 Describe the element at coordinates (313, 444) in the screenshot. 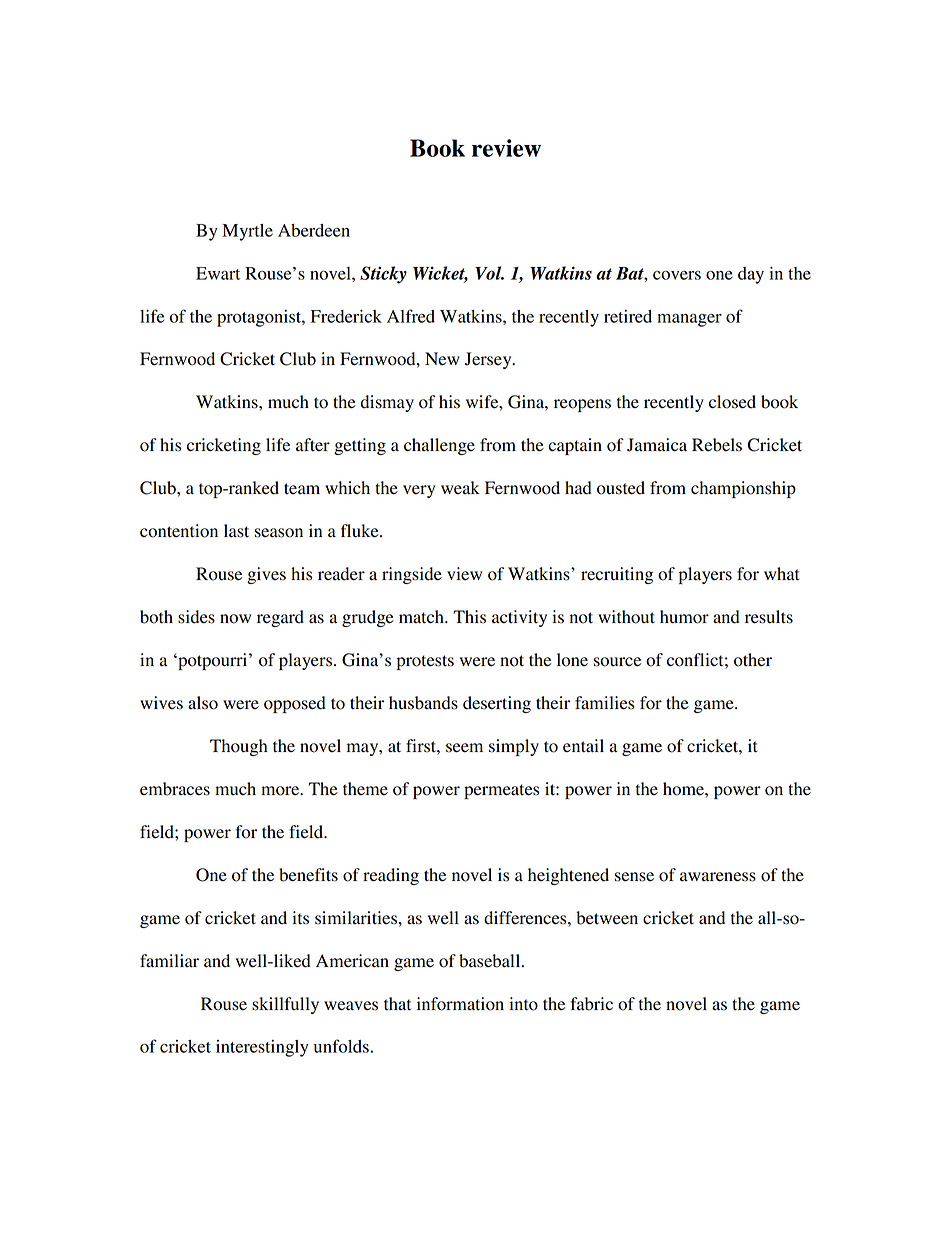

I see `after` at that location.
